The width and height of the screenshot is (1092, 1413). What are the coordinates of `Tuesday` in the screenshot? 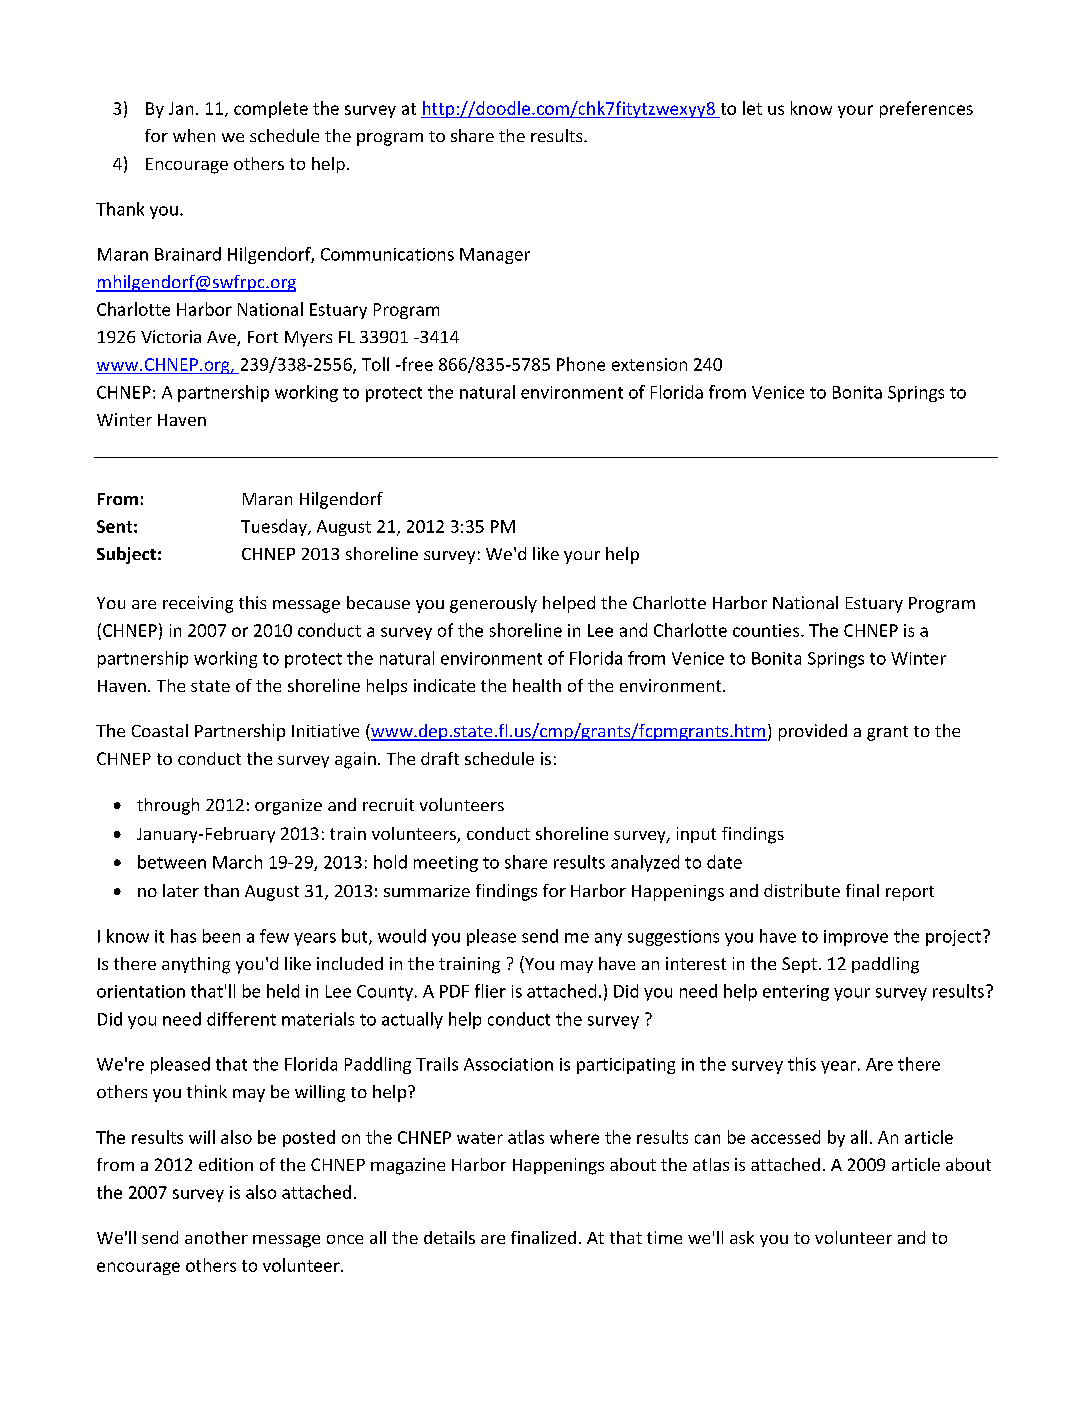 It's located at (275, 527).
